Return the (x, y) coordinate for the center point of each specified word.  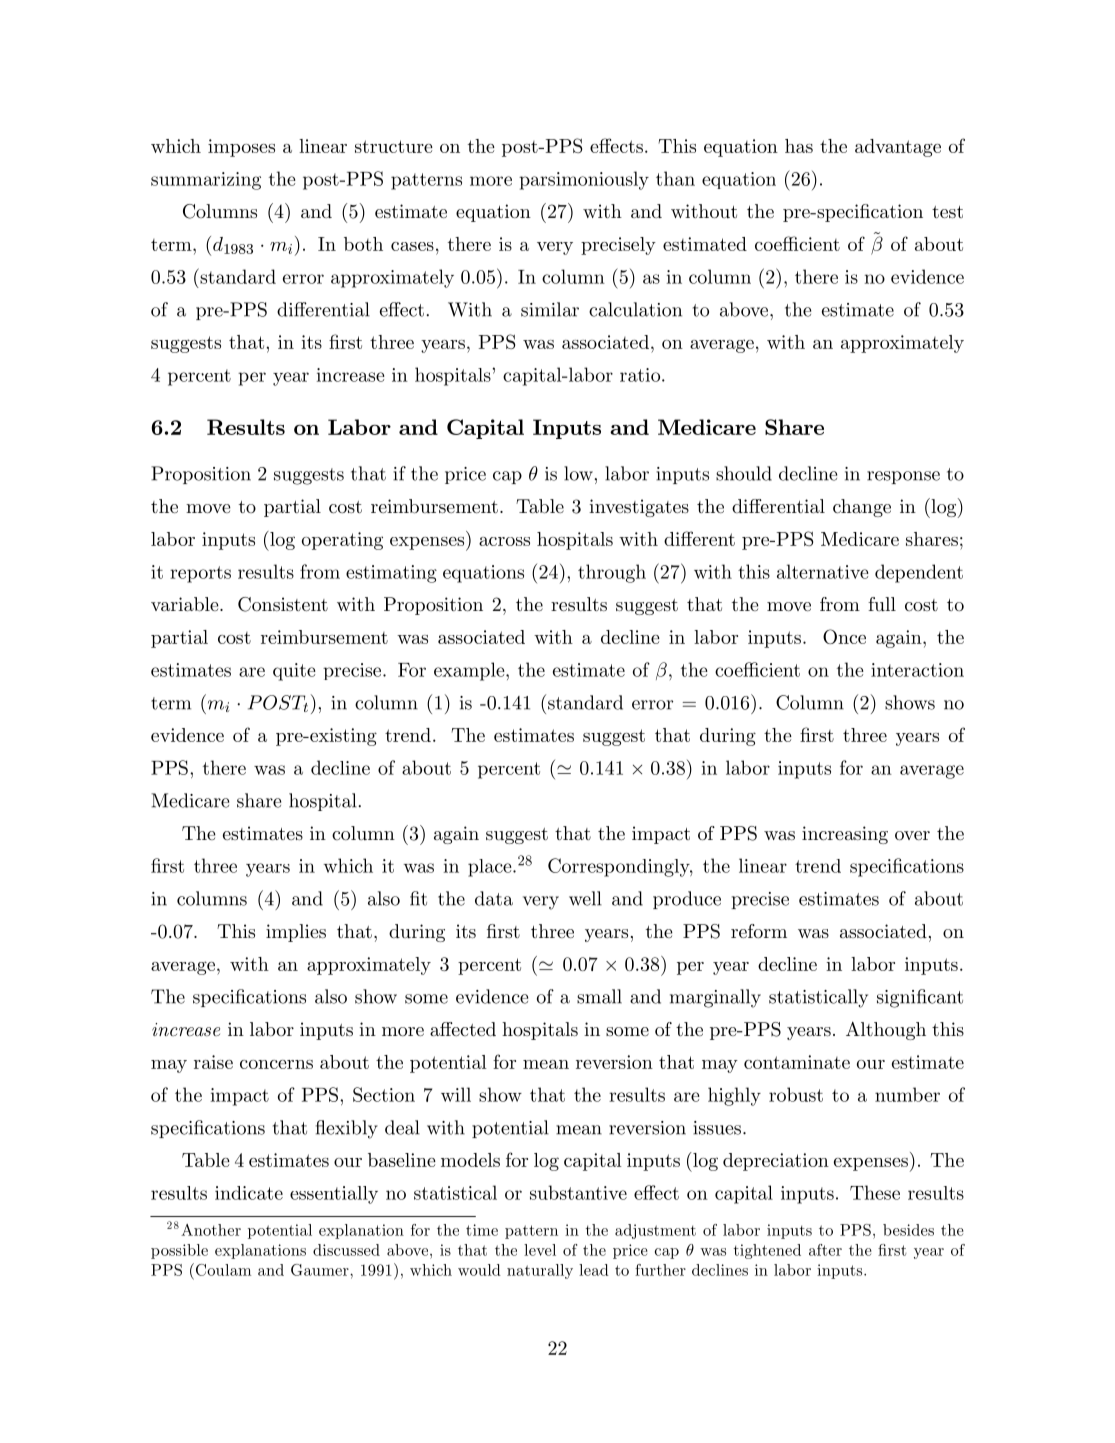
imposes (241, 148)
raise (213, 1062)
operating (342, 541)
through (612, 573)
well (585, 898)
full (882, 604)
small (599, 996)
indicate (249, 1193)
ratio (641, 375)
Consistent (283, 604)
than (675, 178)
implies (296, 933)
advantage (898, 148)
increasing (845, 835)
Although (886, 1031)
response (903, 477)
